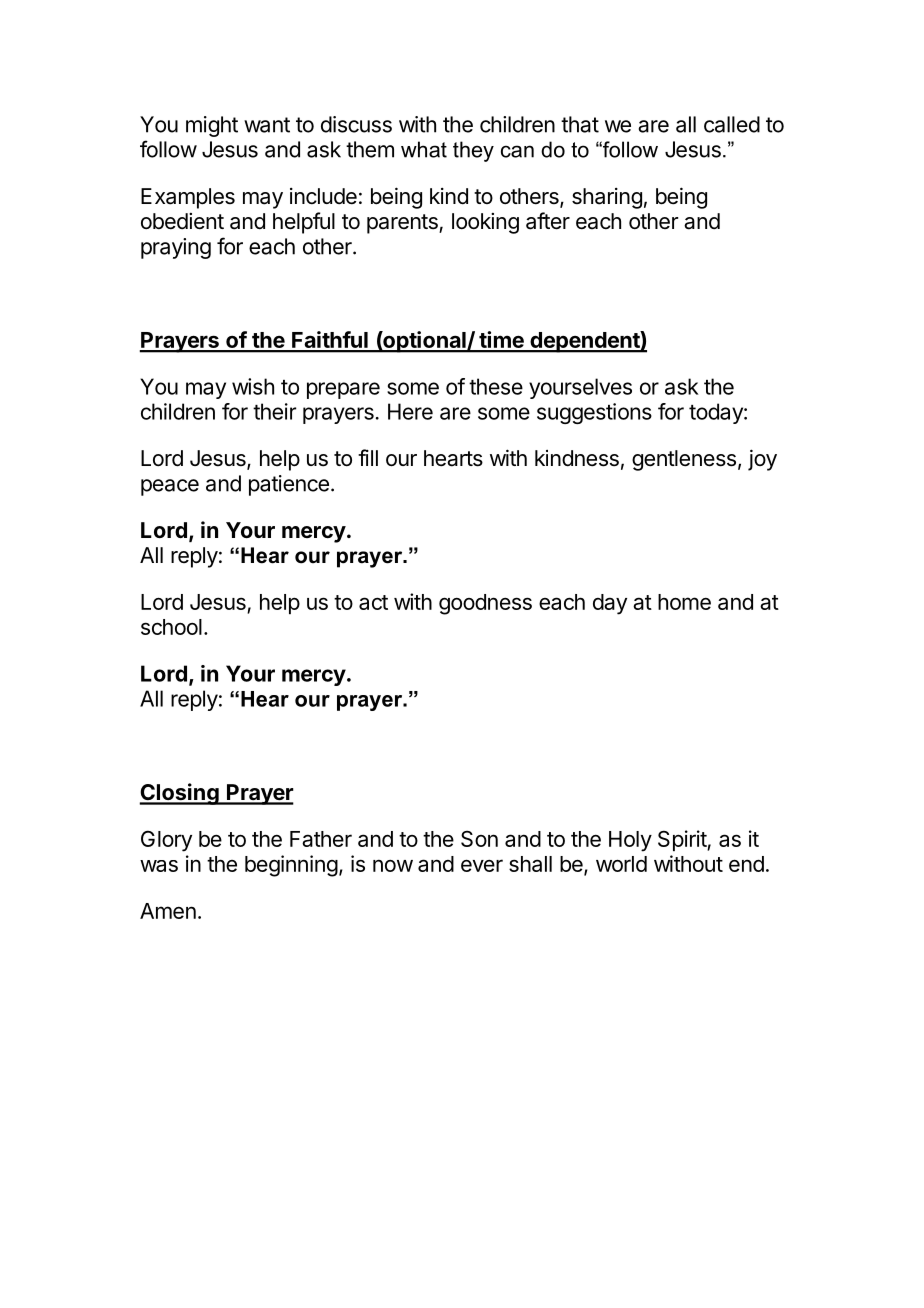 Image resolution: width=924 pixels, height=1308 pixels. I want to click on goodness, so click(485, 604).
